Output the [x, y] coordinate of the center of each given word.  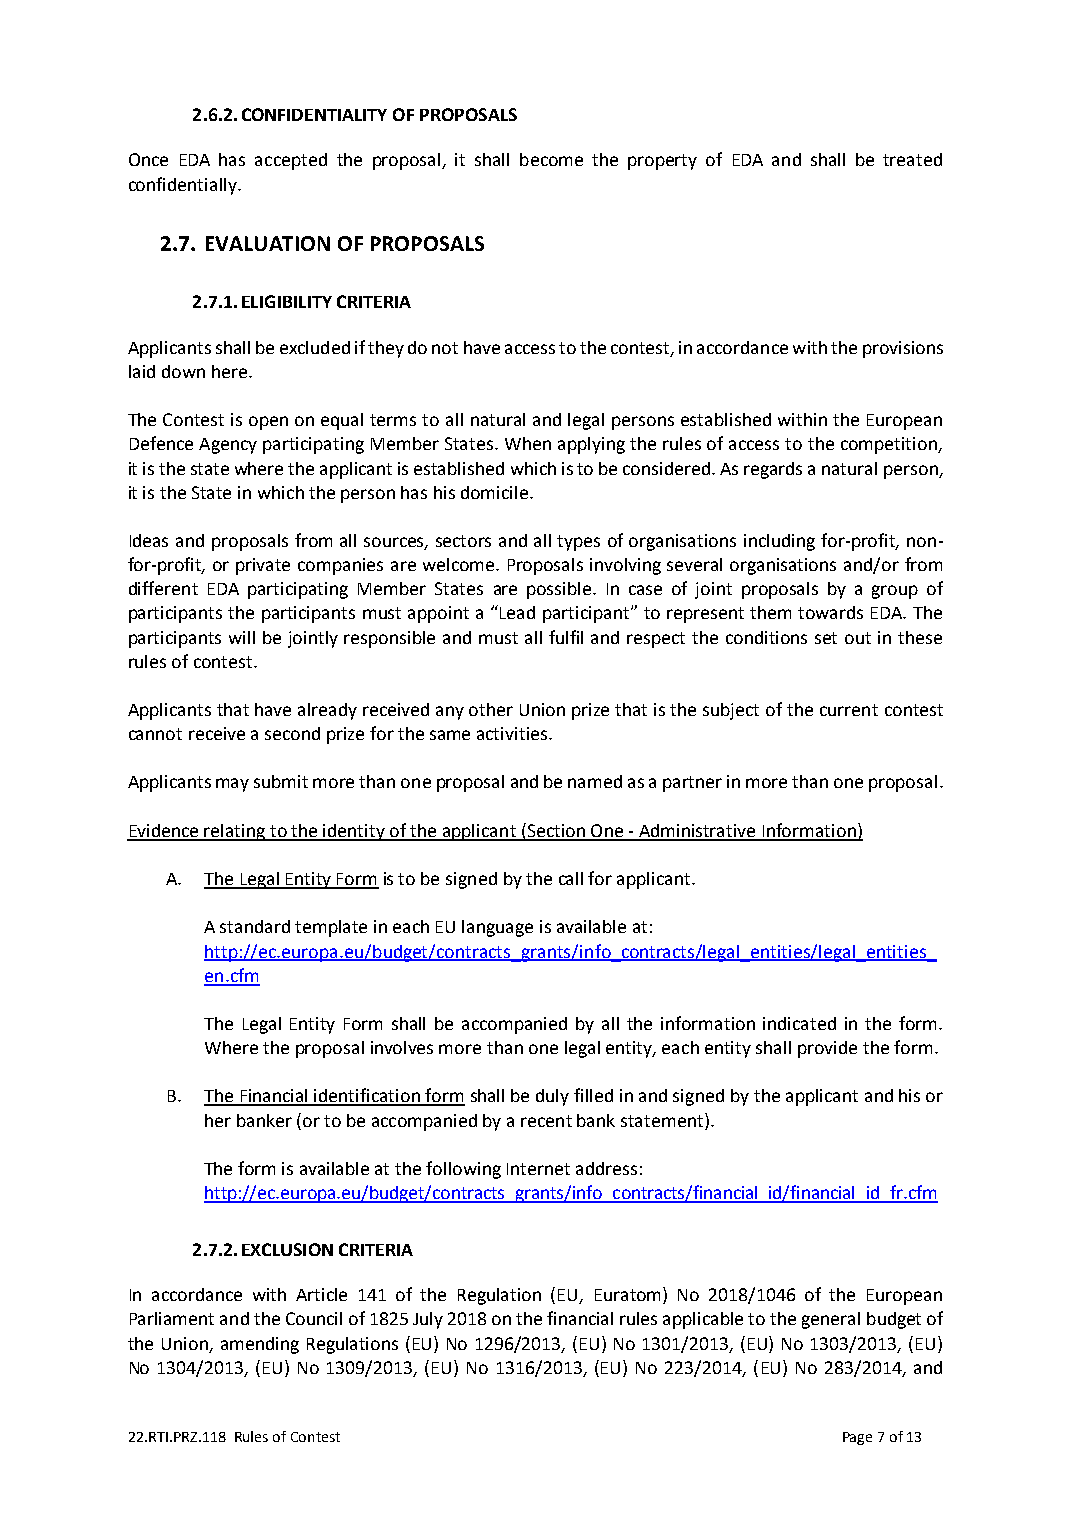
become [551, 159]
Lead [517, 612]
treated [912, 159]
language [497, 928]
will [242, 637]
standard [255, 926]
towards [830, 612]
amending [260, 1345]
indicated [799, 1023]
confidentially [184, 186]
